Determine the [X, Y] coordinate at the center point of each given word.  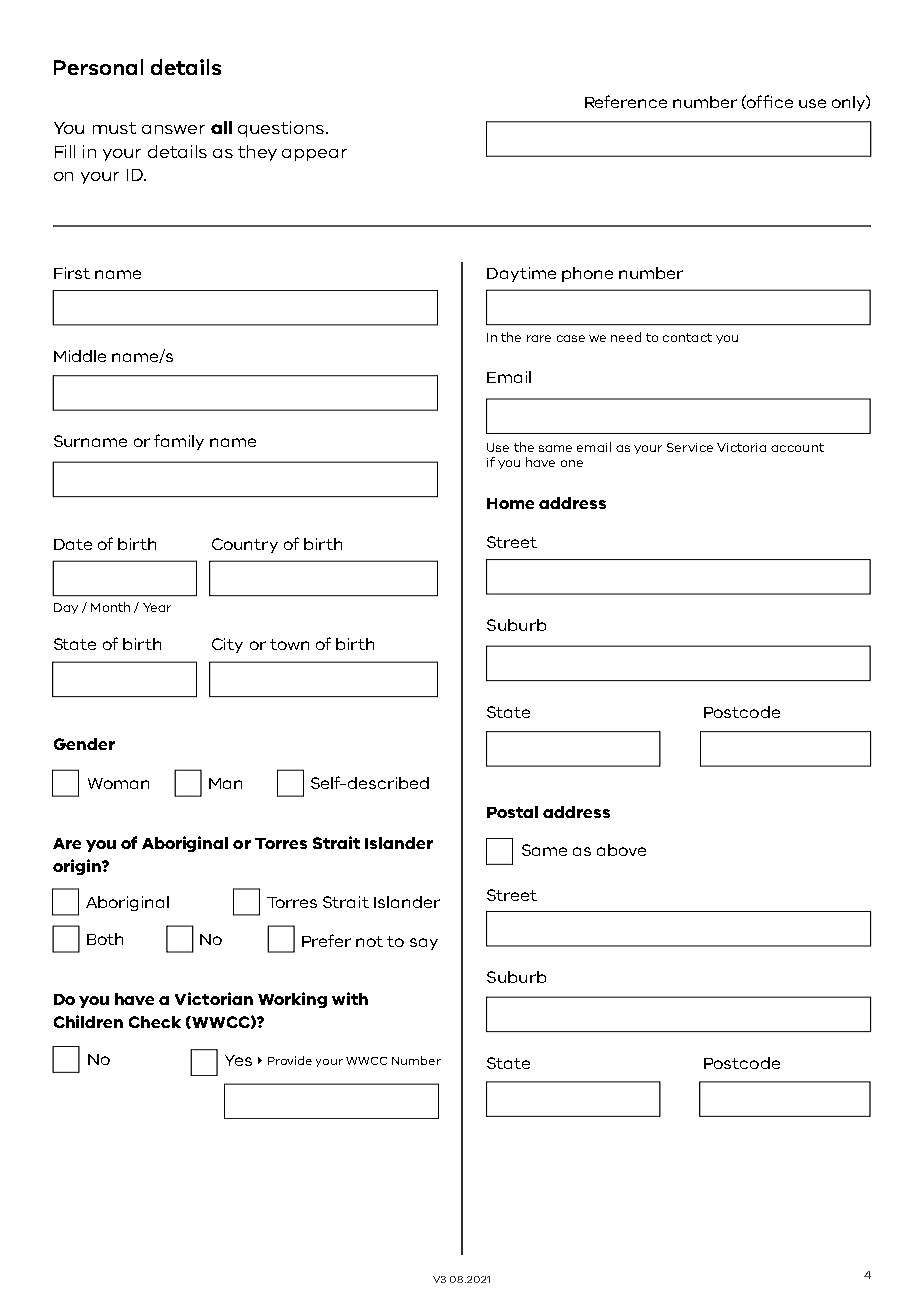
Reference [626, 101]
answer [173, 129]
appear [314, 155]
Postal [512, 812]
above [621, 850]
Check [155, 1022]
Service [690, 447]
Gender [84, 744]
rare [539, 338]
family [179, 442]
